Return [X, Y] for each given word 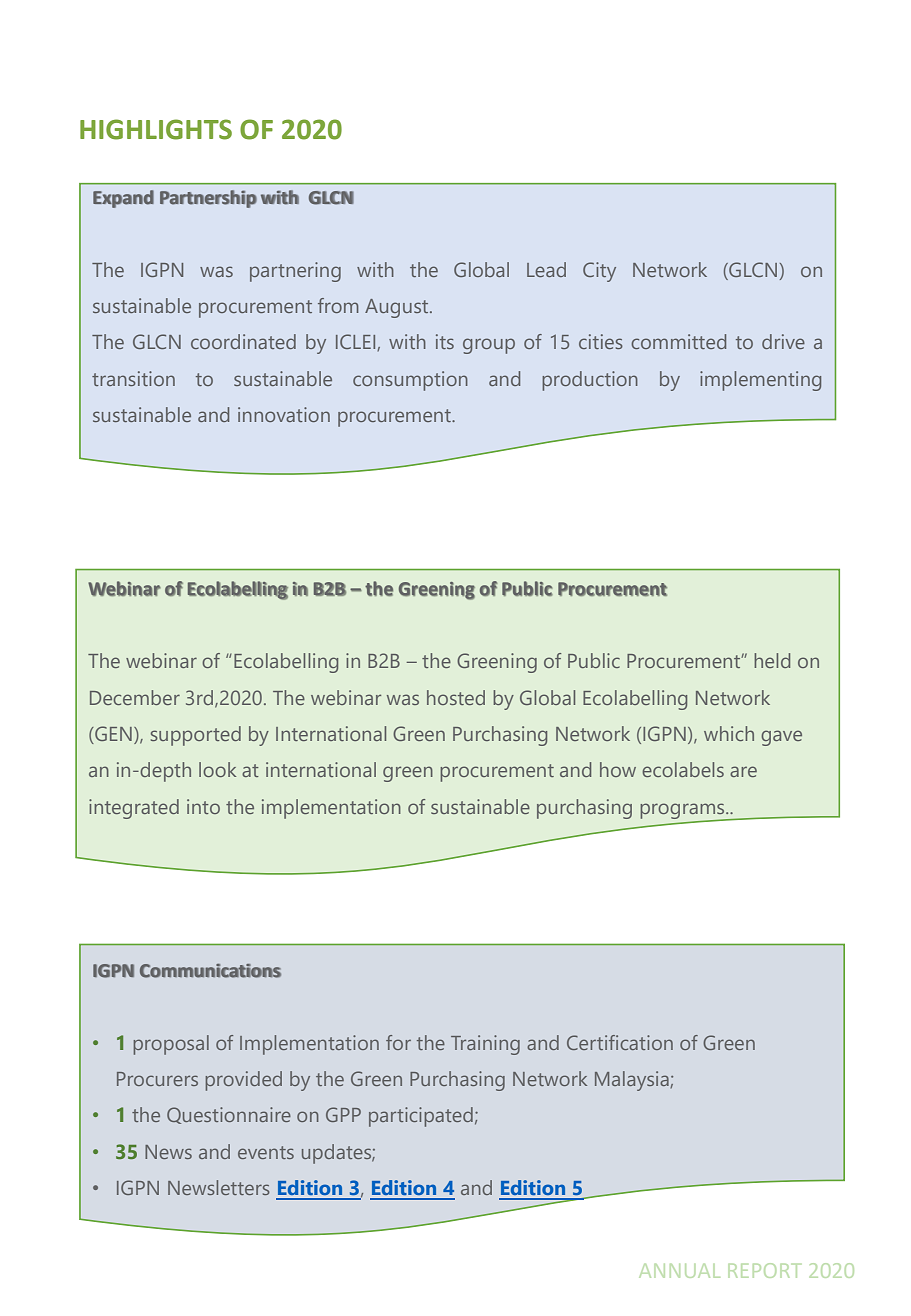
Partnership [208, 199]
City [599, 272]
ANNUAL [679, 1271]
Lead [546, 269]
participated [421, 1117]
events [266, 1152]
